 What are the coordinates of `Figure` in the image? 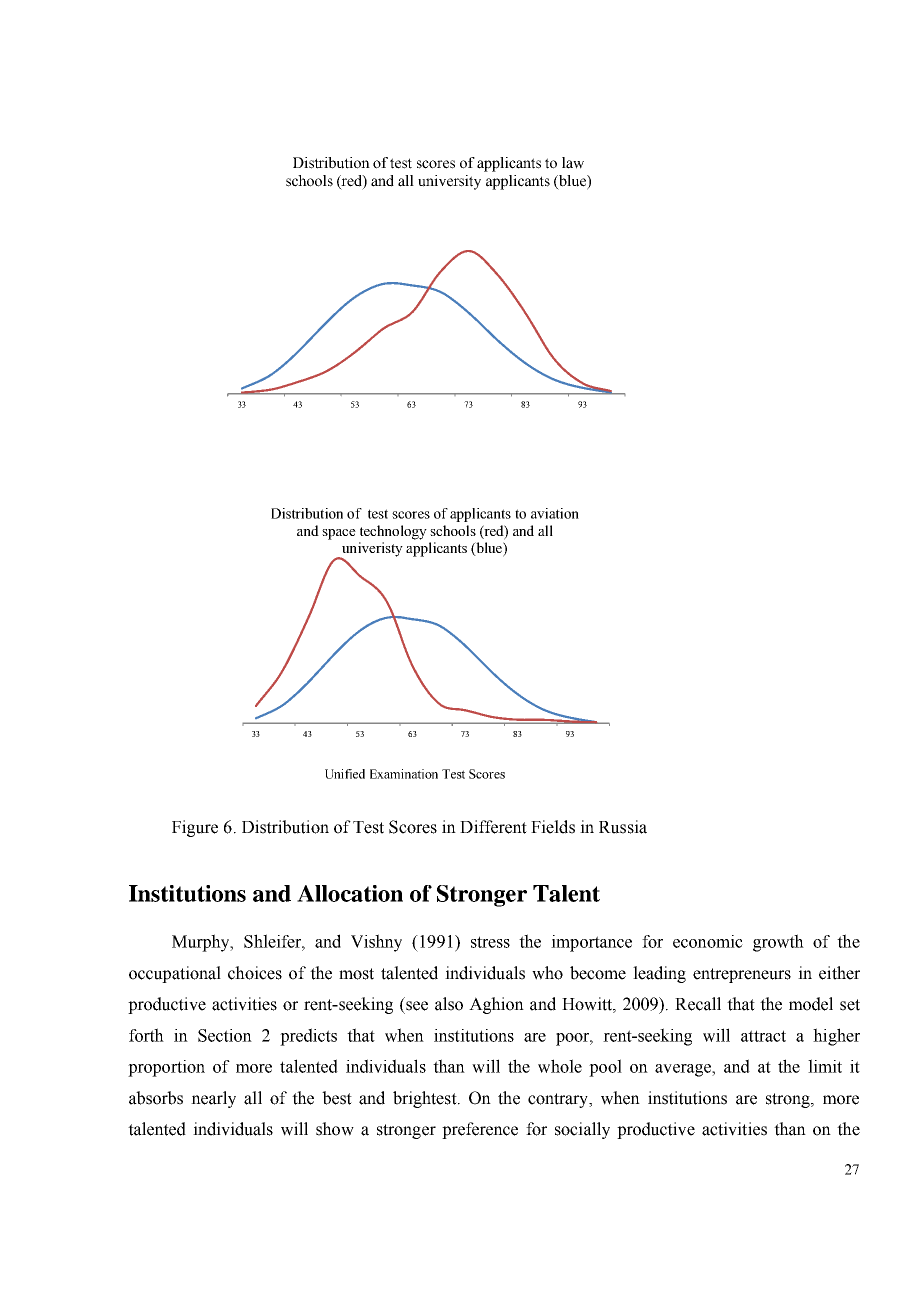 It's located at (195, 828).
